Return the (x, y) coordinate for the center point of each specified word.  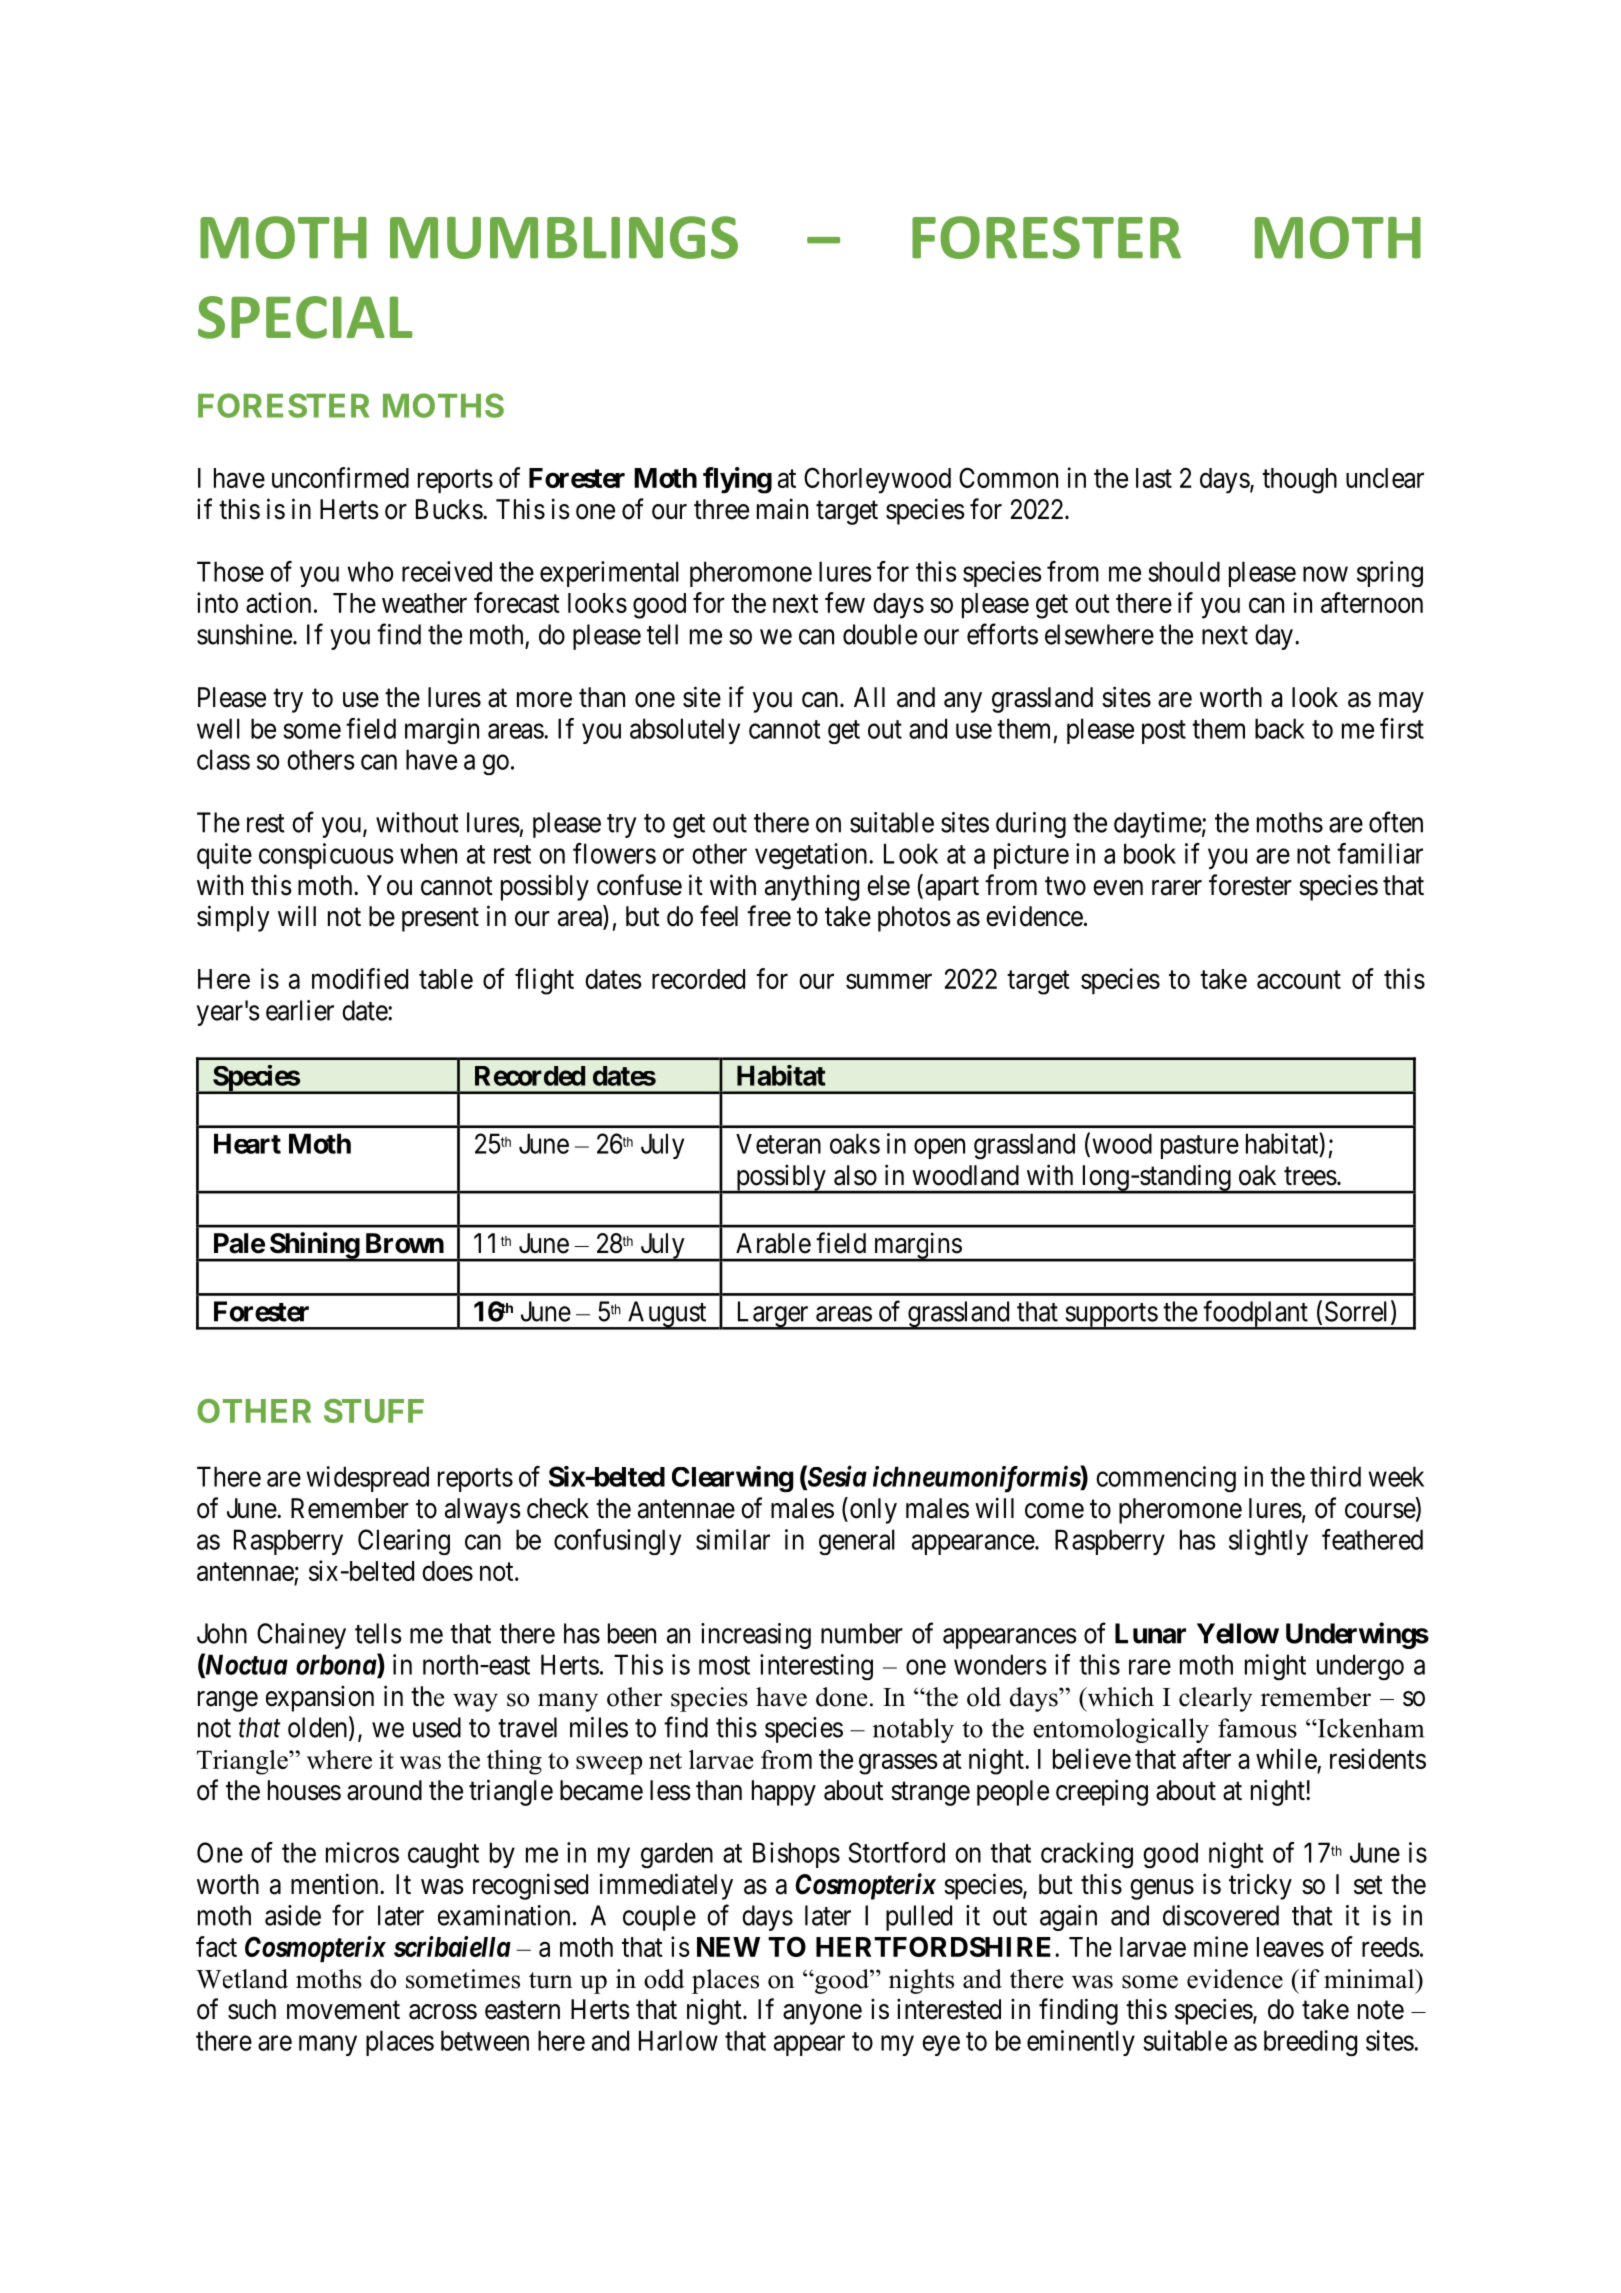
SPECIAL (305, 317)
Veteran (778, 1144)
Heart (247, 1143)
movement (343, 2010)
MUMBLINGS (564, 237)
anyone (822, 2014)
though (1299, 481)
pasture (1200, 1147)
